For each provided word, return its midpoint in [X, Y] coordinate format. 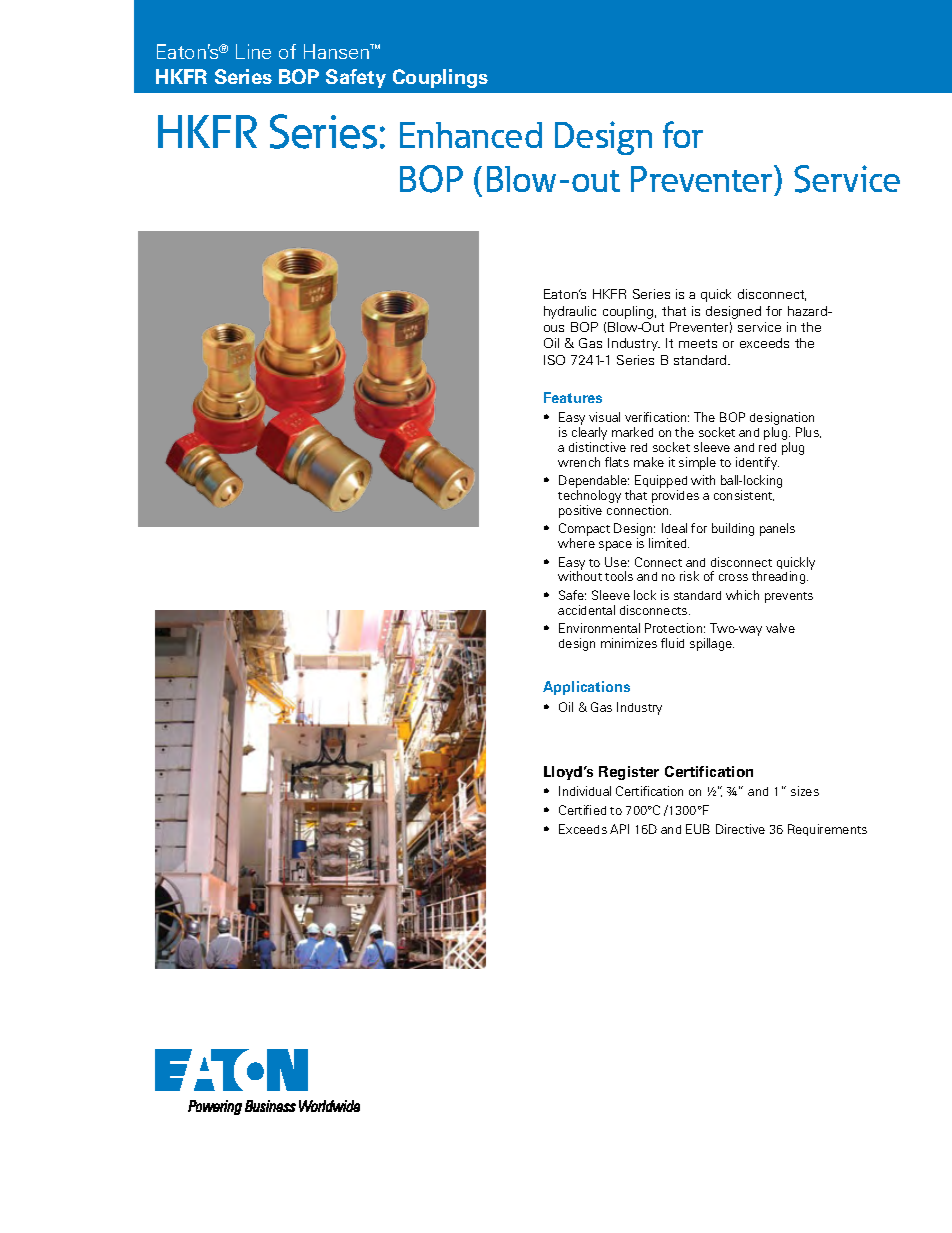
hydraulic [570, 312]
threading [780, 577]
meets [698, 343]
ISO [554, 360]
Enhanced [471, 135]
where [576, 543]
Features [573, 397]
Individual [585, 791]
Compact [584, 531]
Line [253, 51]
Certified [582, 810]
